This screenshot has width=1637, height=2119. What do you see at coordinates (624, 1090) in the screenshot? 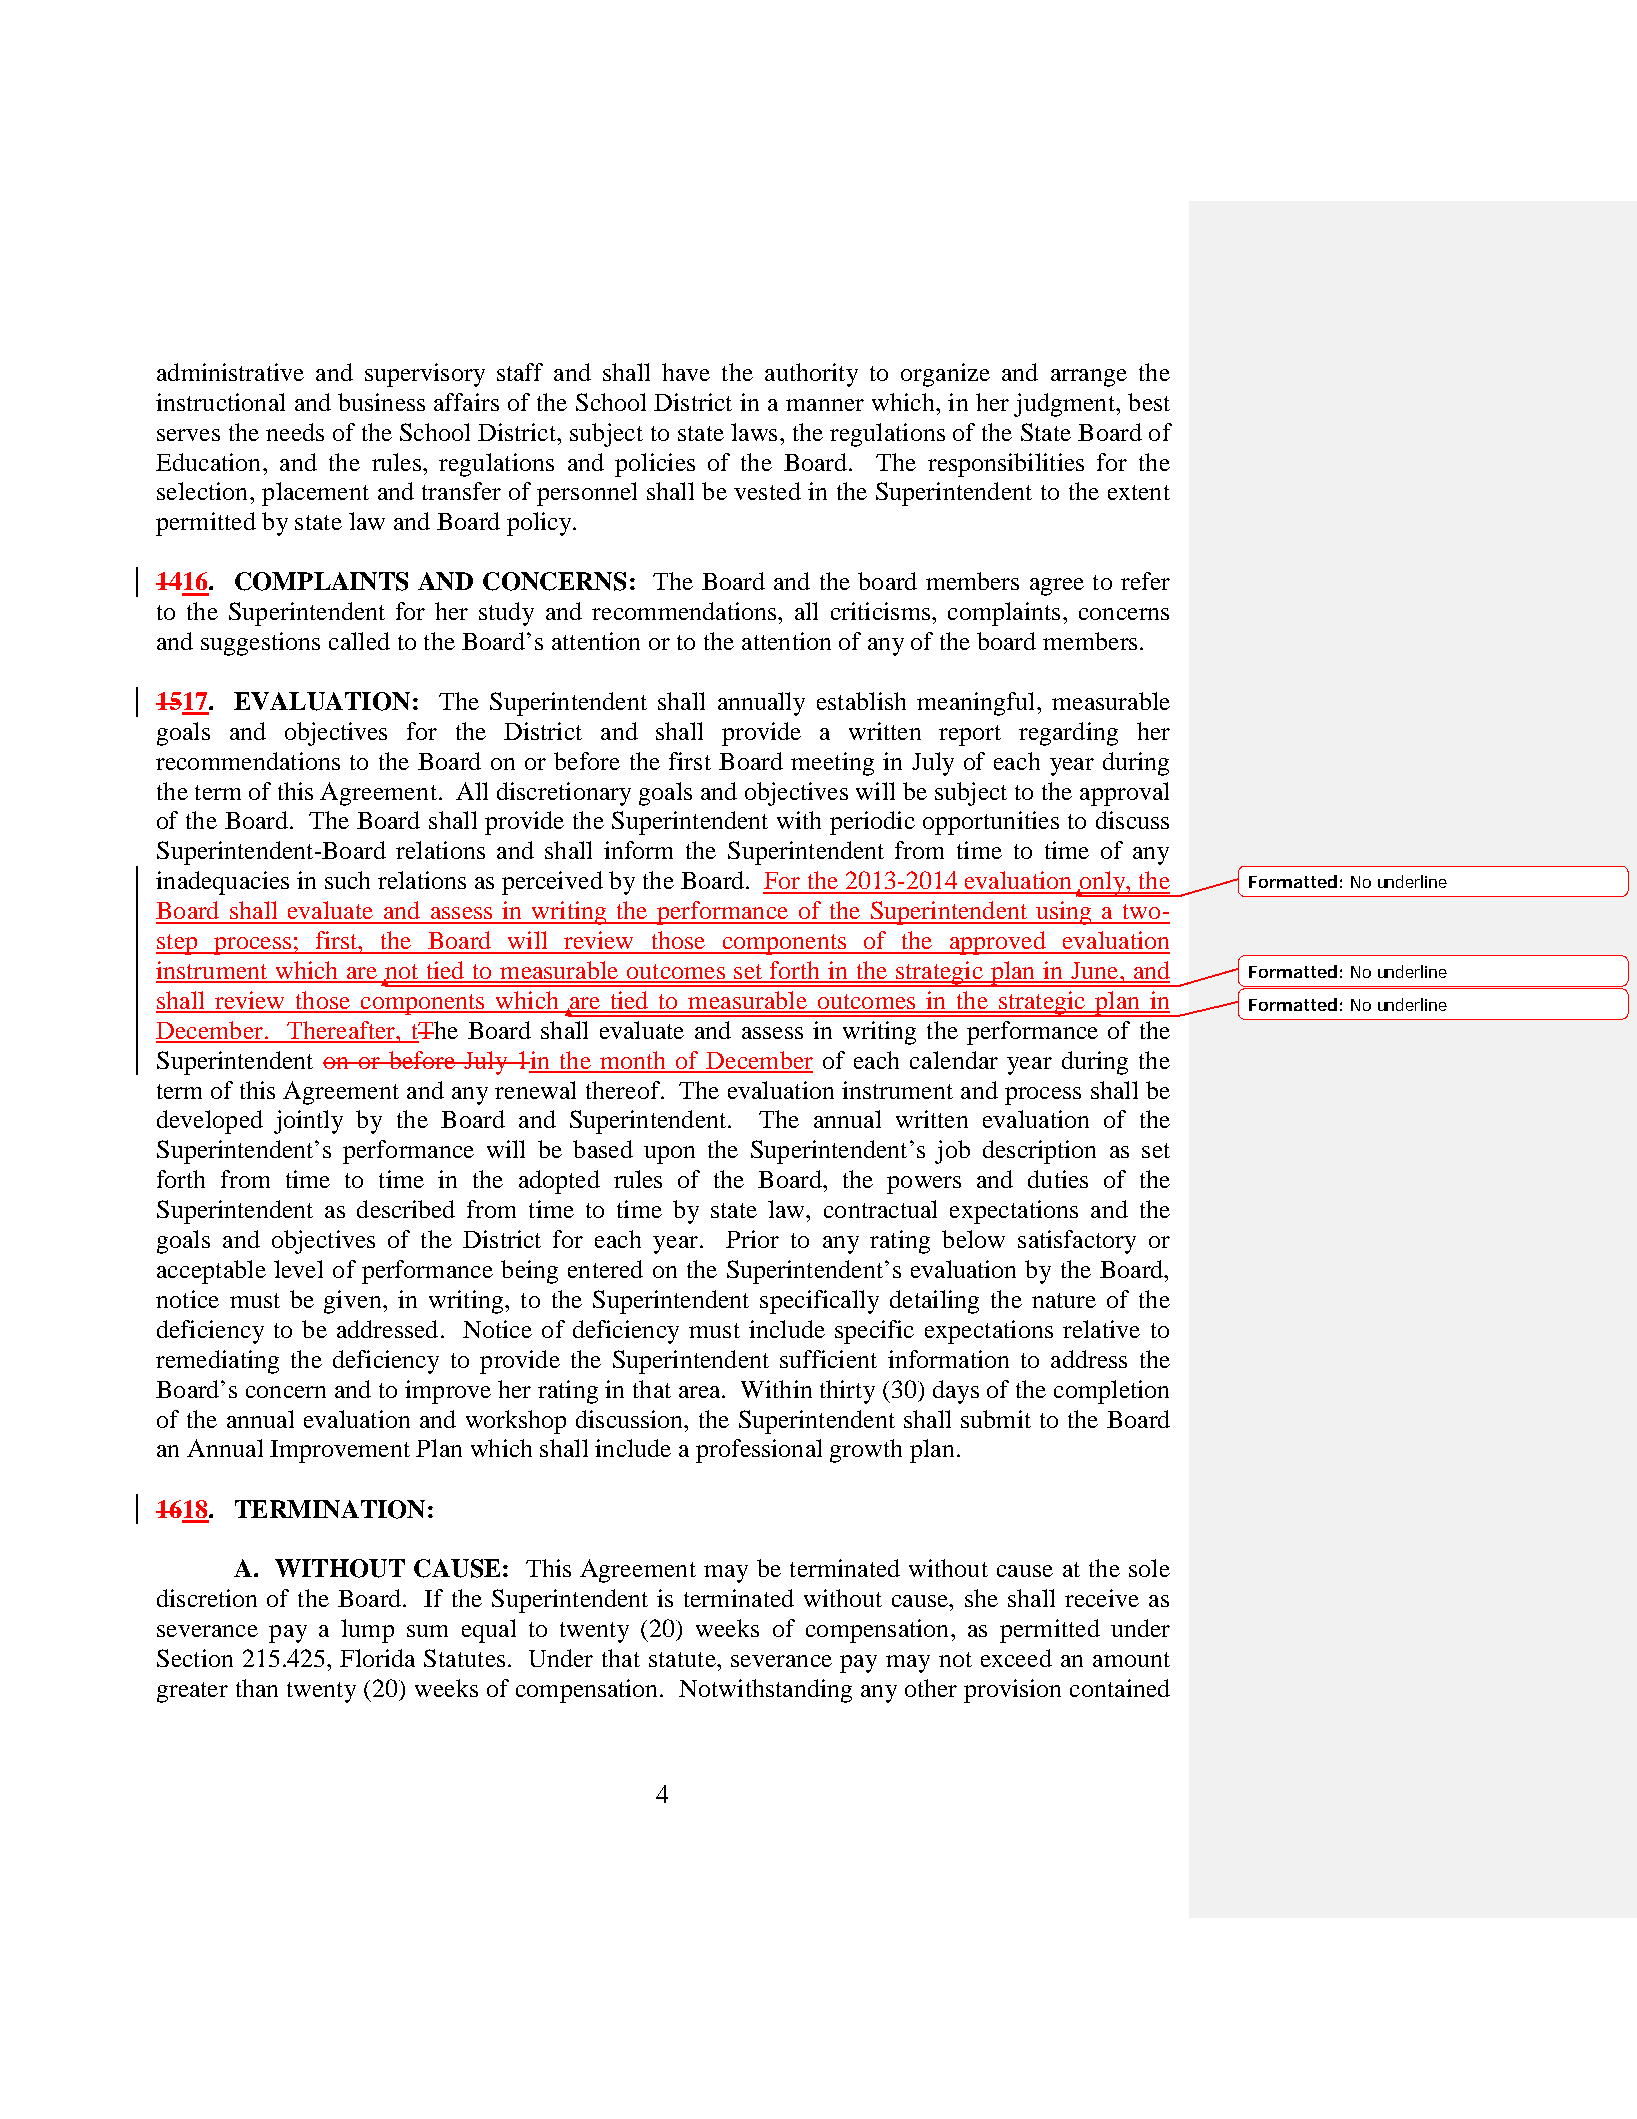
I see `thereof` at bounding box center [624, 1090].
